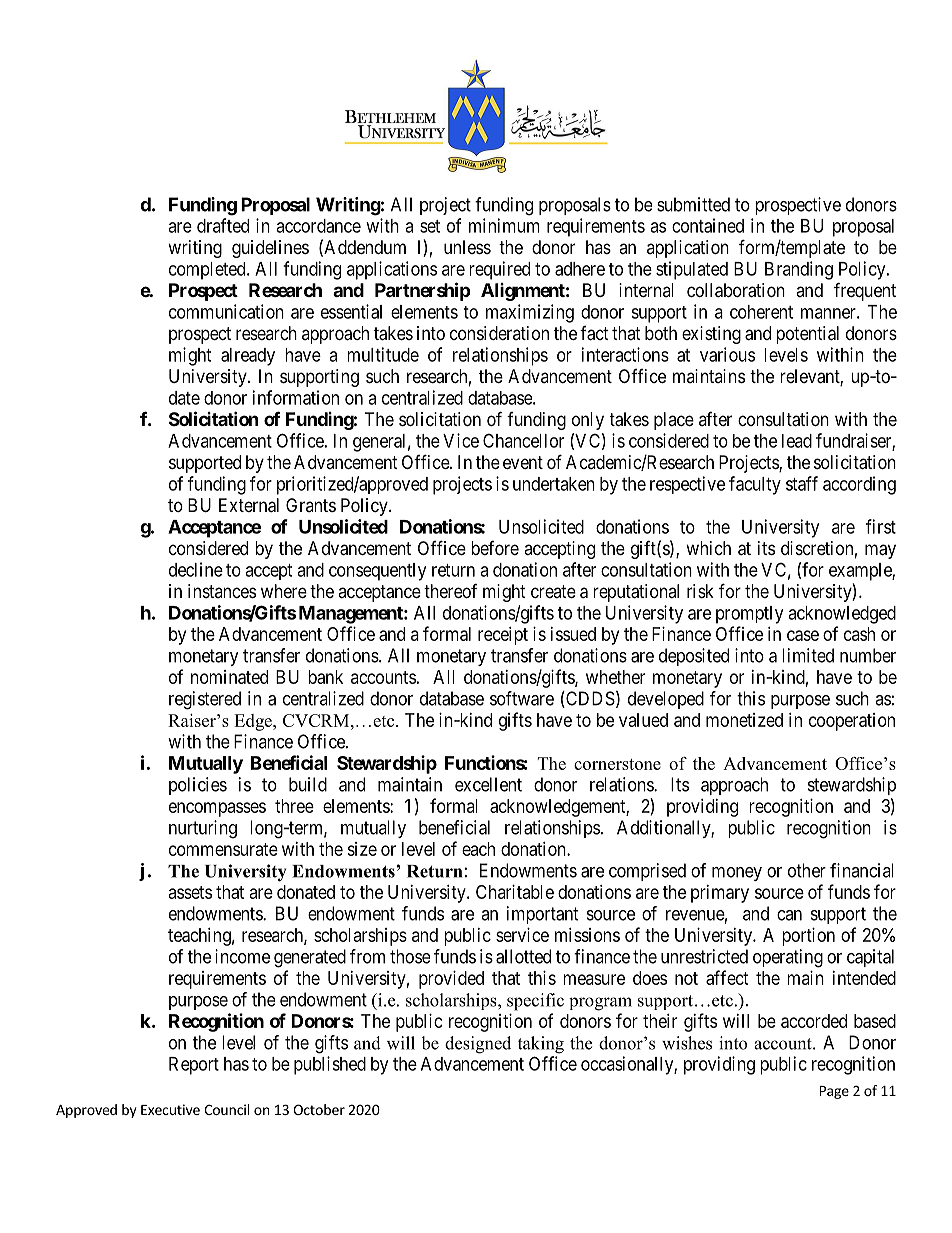 This screenshot has width=952, height=1233. What do you see at coordinates (522, 698) in the screenshot?
I see `software` at bounding box center [522, 698].
